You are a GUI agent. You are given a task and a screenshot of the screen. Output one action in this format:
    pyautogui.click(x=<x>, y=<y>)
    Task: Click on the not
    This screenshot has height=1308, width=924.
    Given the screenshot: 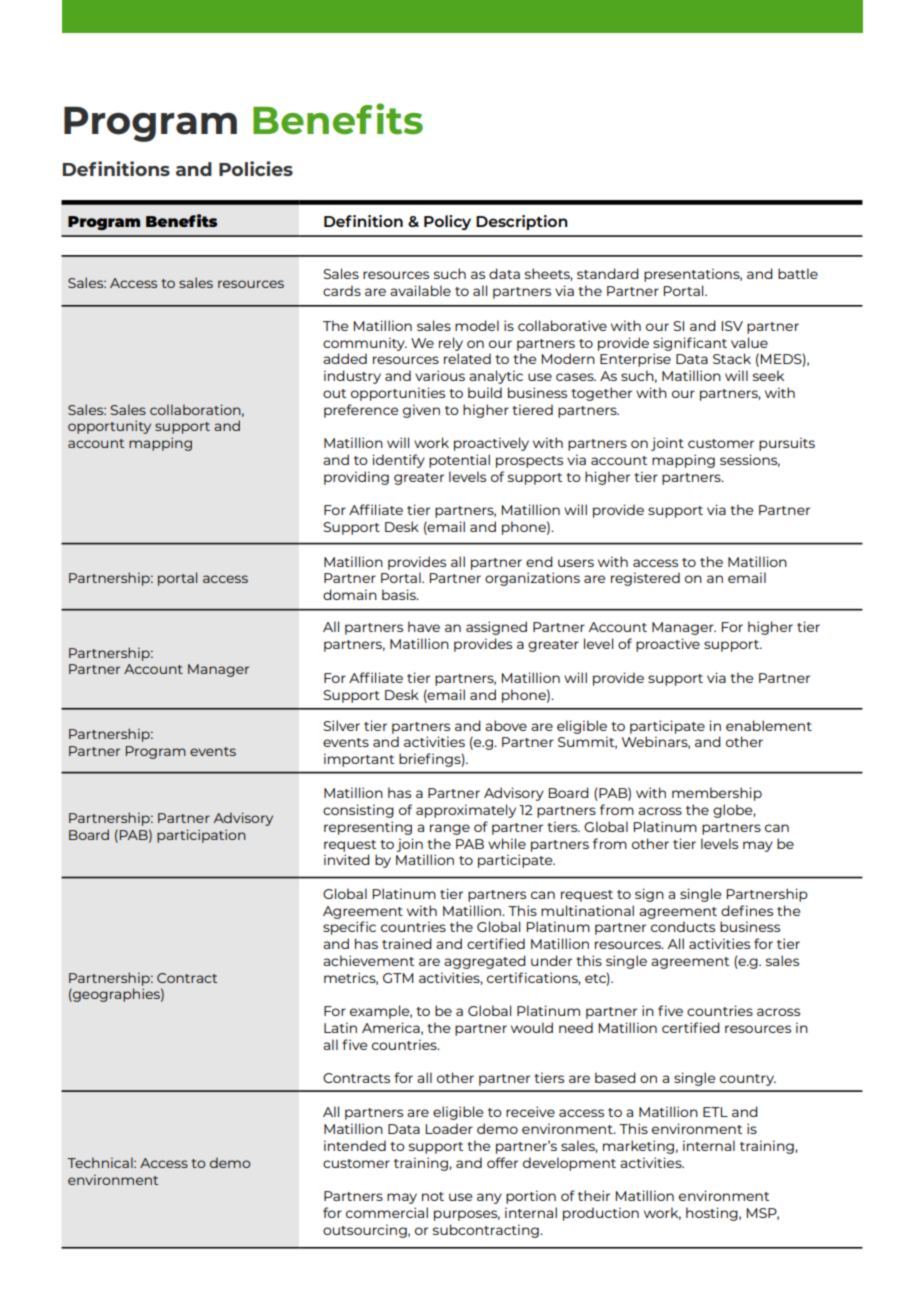 What is the action you would take?
    pyautogui.click(x=433, y=1196)
